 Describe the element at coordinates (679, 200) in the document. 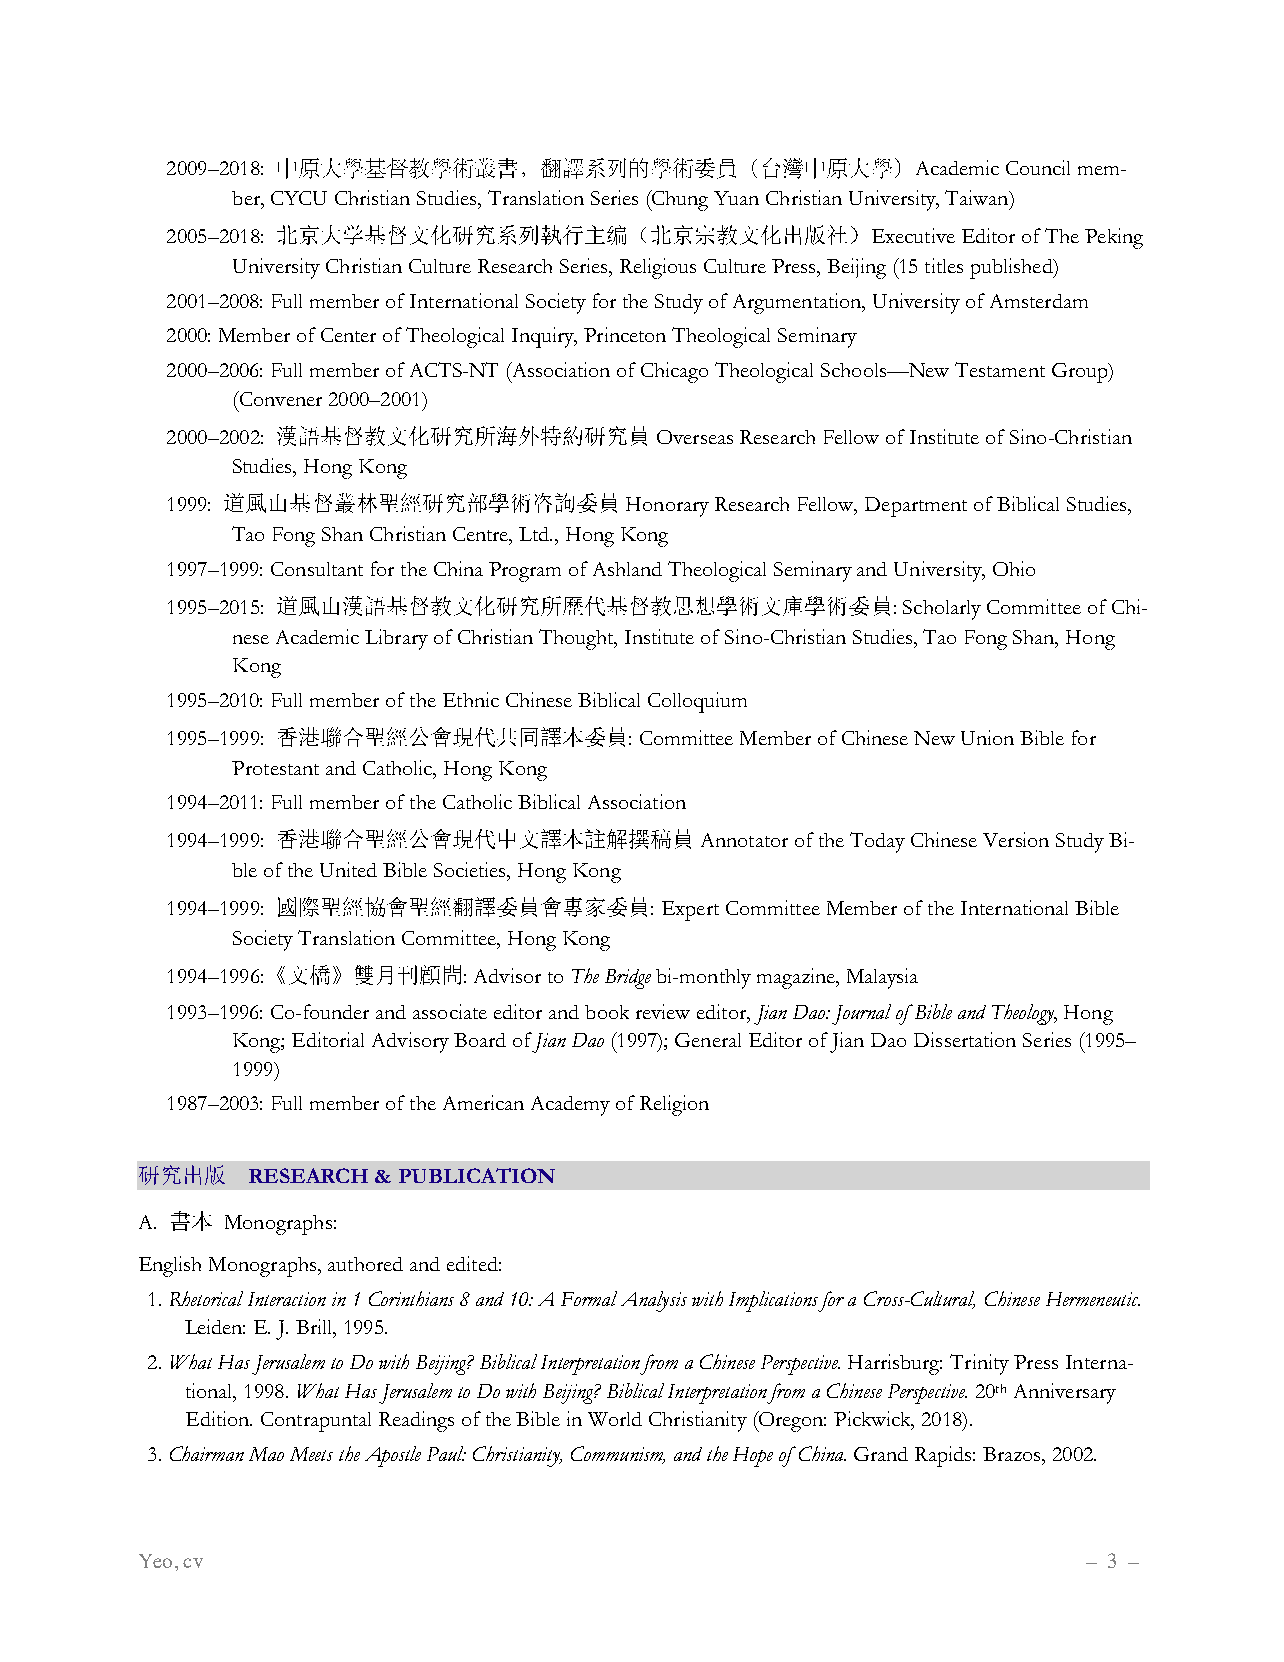

I see `Chung` at that location.
